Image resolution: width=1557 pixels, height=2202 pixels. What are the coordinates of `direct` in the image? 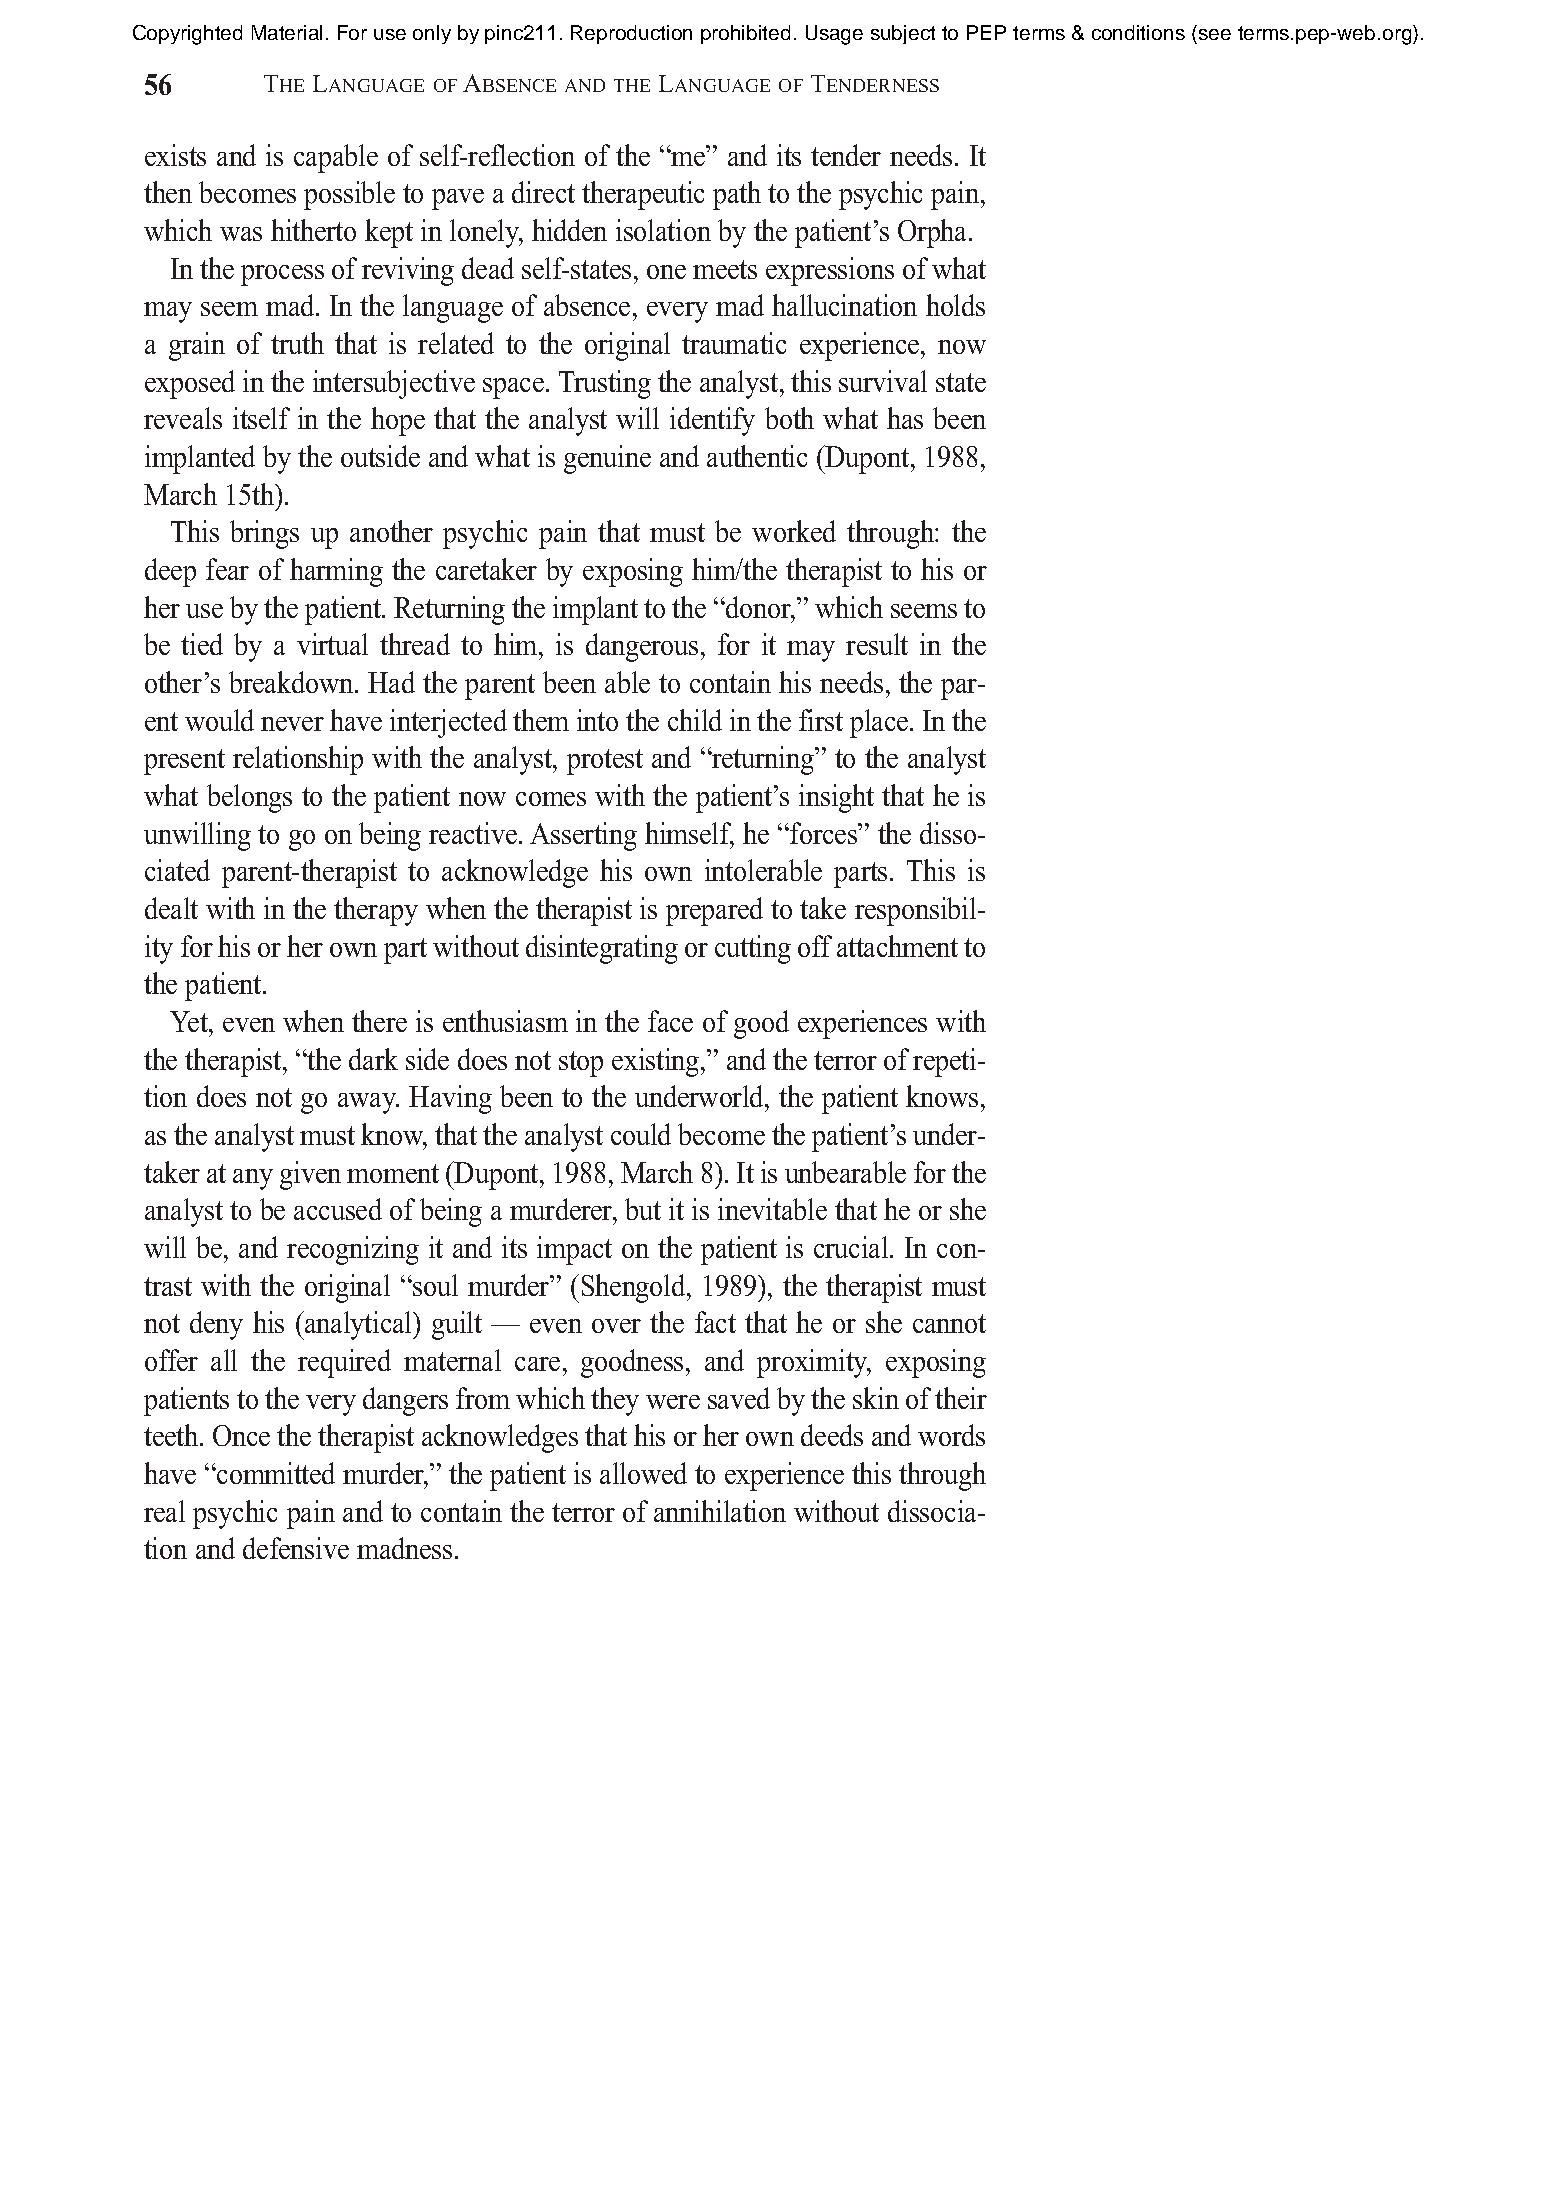 It's located at (543, 192).
